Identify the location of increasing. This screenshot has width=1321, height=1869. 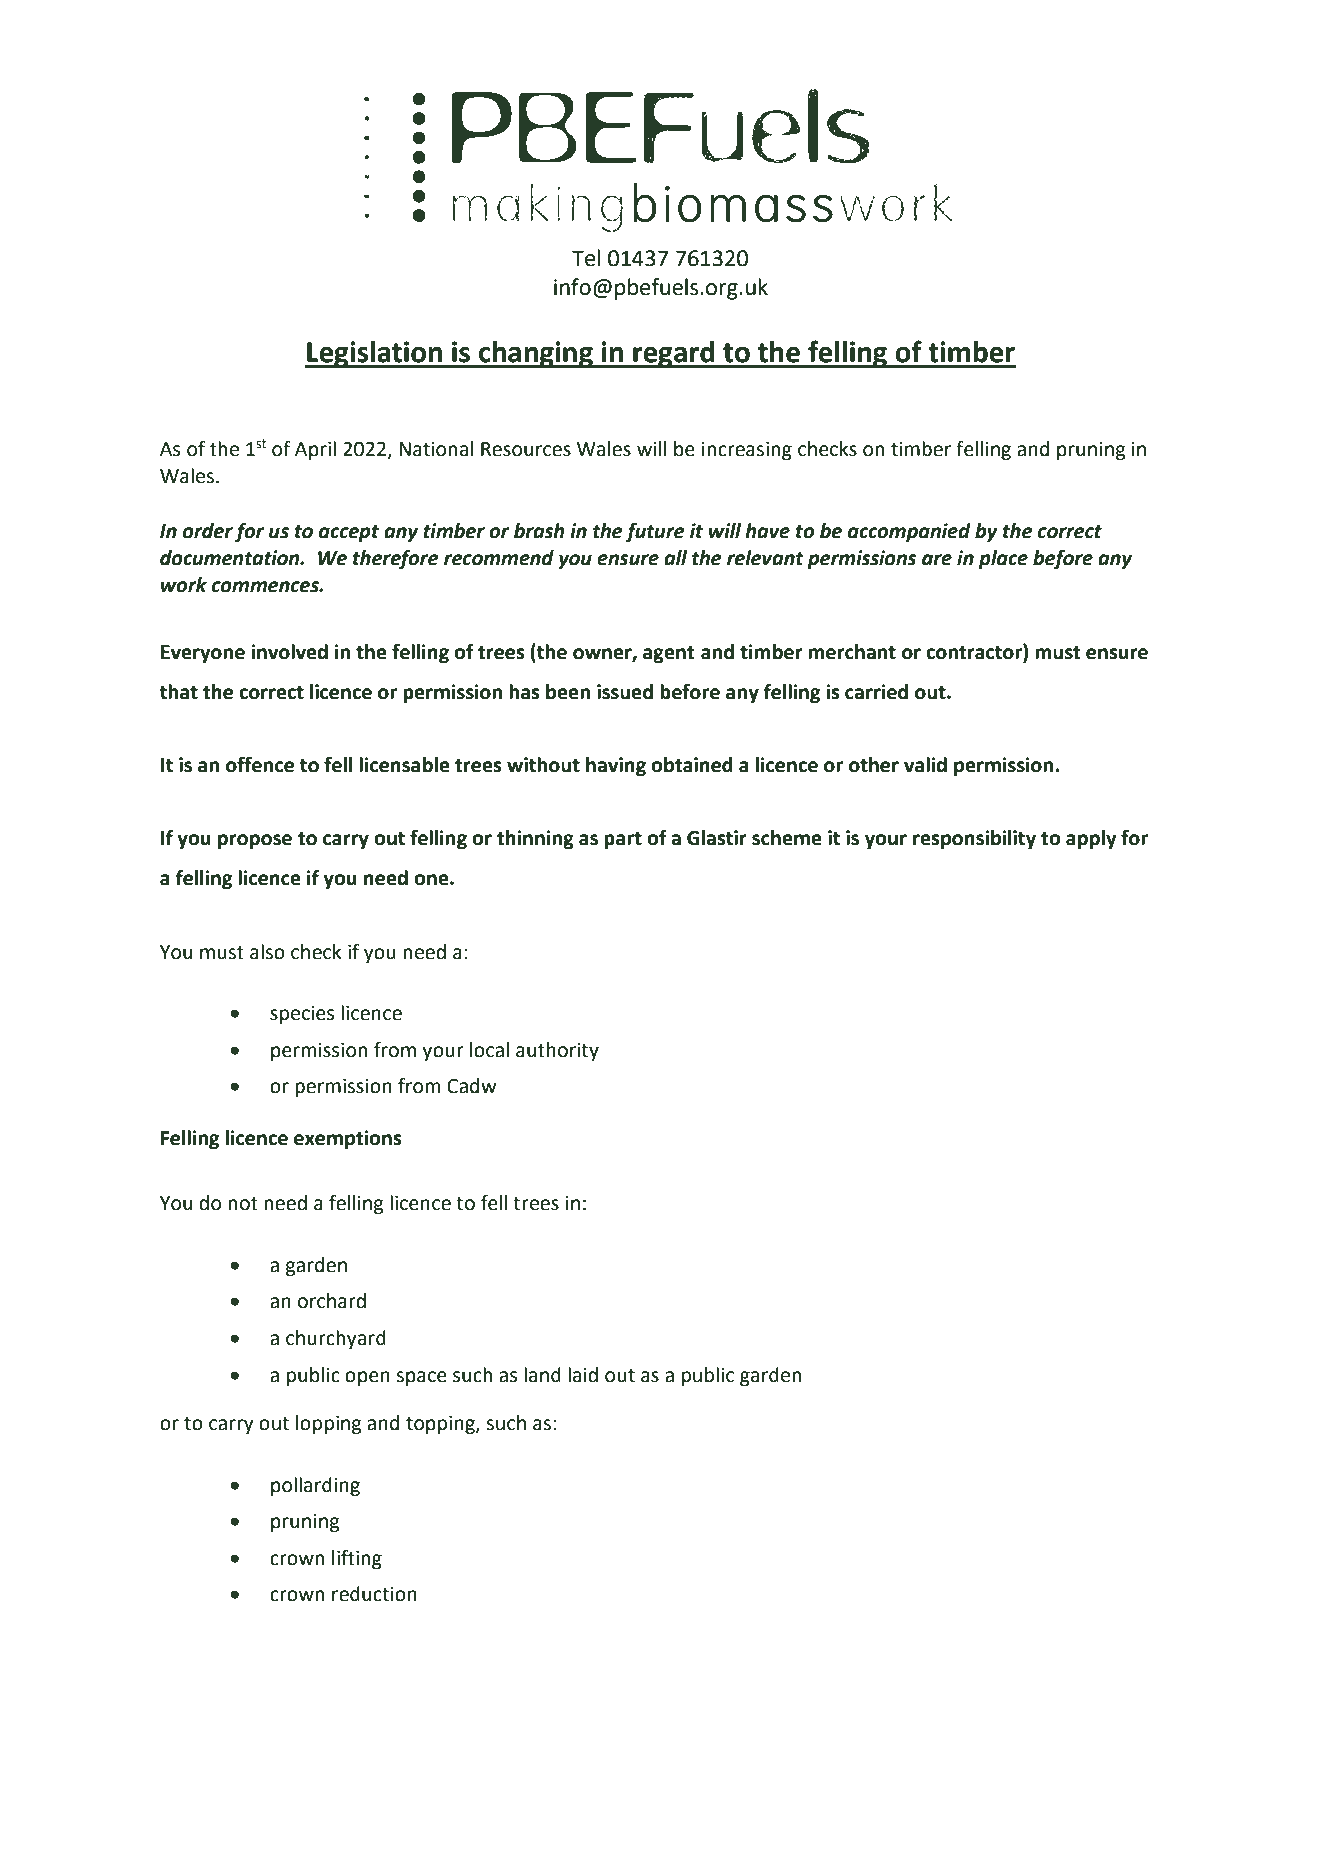
(747, 451).
